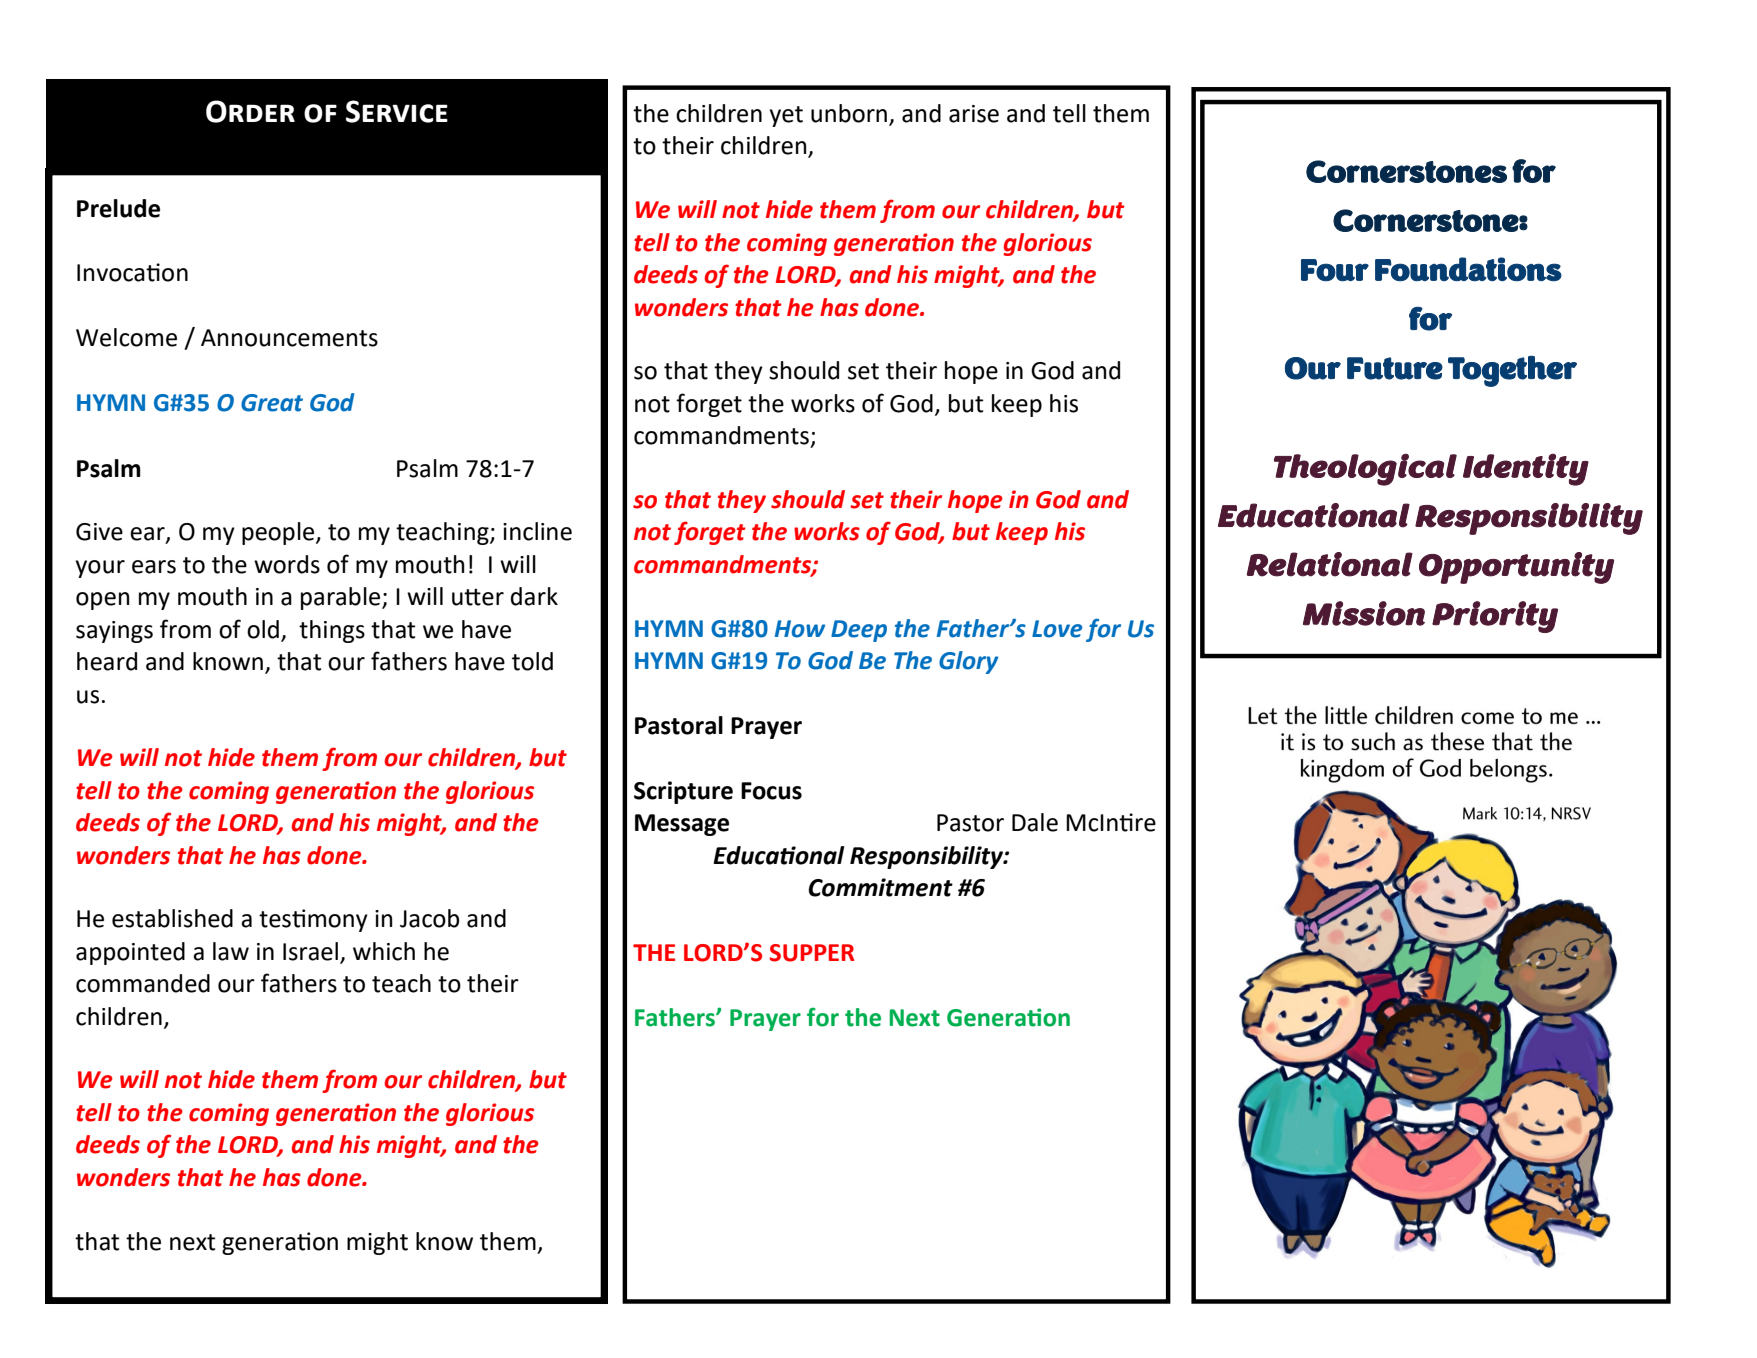 This screenshot has height=1358, width=1757. What do you see at coordinates (974, 114) in the screenshot?
I see `arise` at bounding box center [974, 114].
